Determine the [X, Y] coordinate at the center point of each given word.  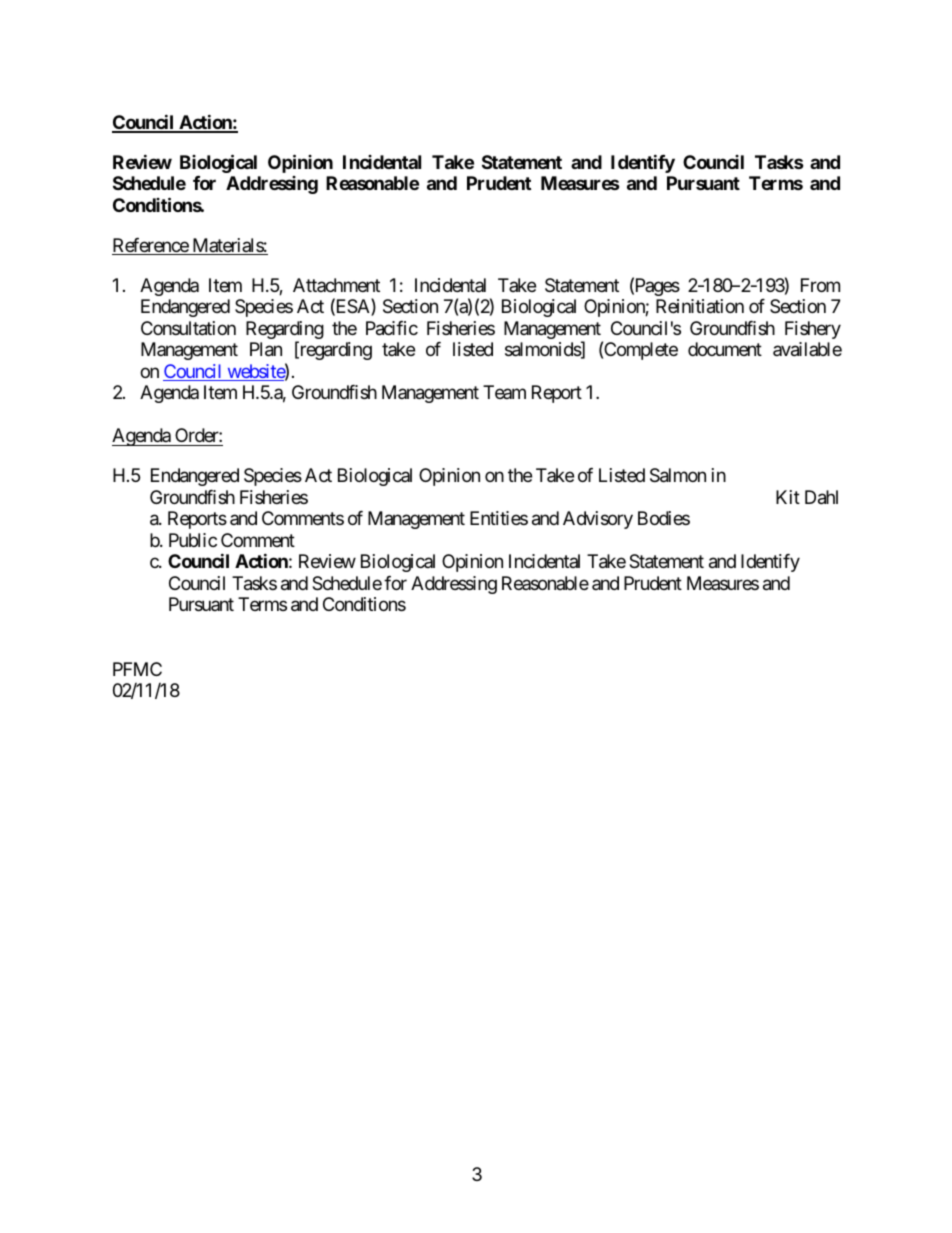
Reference [151, 246]
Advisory [598, 520]
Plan [266, 349]
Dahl [821, 497]
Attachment [336, 285]
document [725, 349]
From [820, 285]
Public [193, 540]
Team [504, 392]
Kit [788, 497]
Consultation [188, 328]
